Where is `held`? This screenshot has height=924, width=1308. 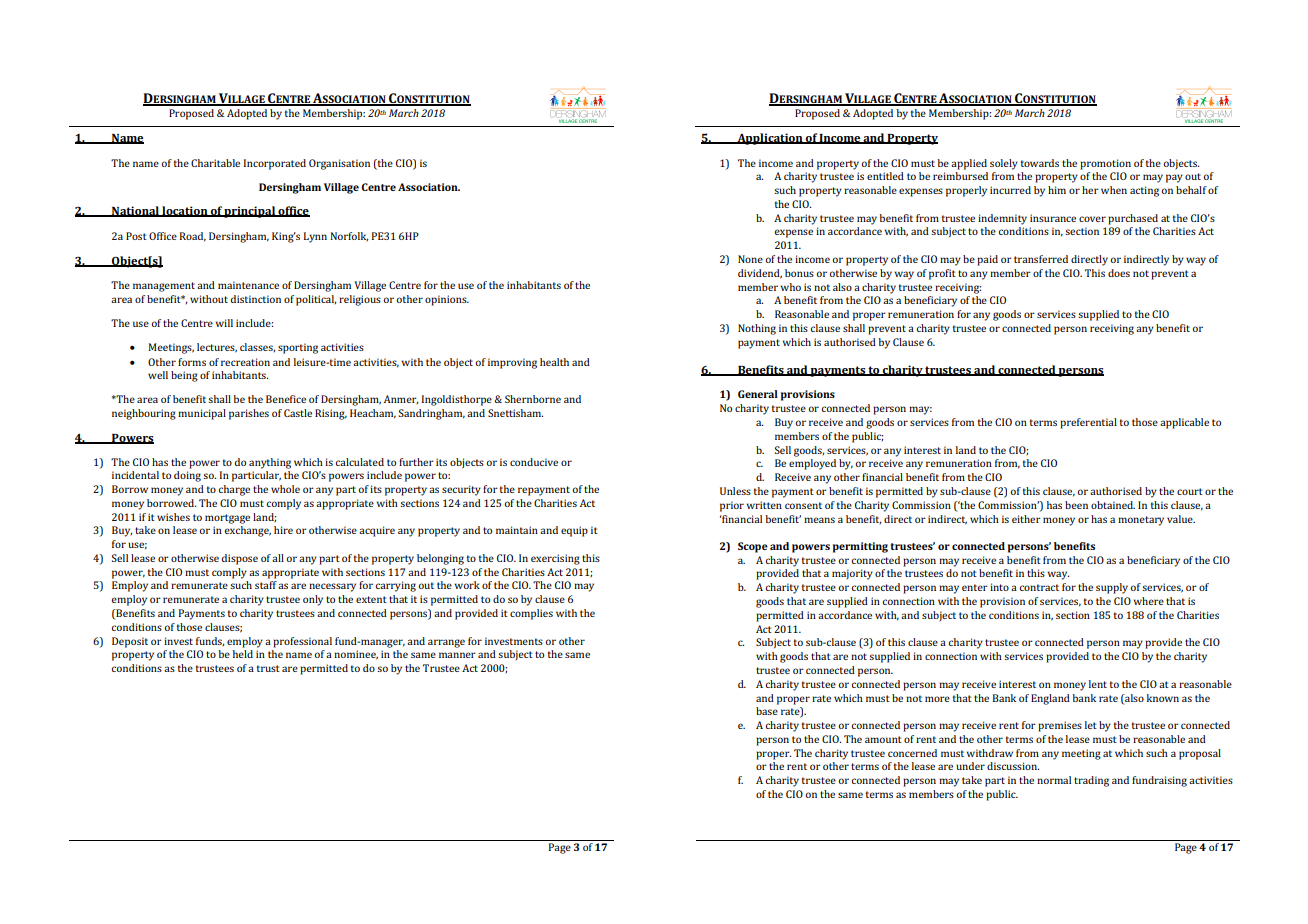
held is located at coordinates (243, 654).
